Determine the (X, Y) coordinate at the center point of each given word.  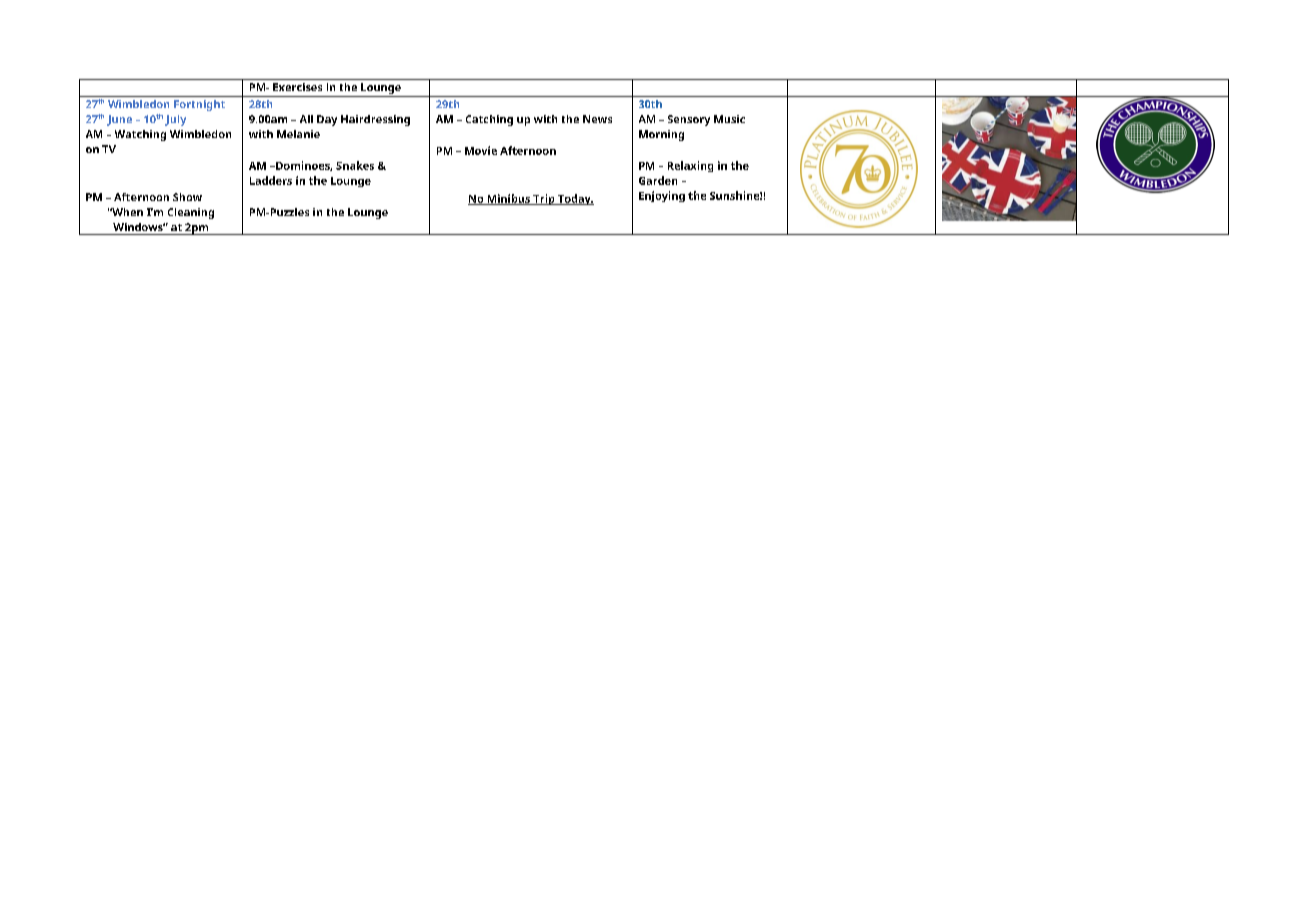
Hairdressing (375, 120)
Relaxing (690, 166)
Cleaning (191, 213)
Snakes (355, 165)
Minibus (508, 199)
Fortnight (199, 105)
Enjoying (662, 196)
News (597, 119)
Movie (481, 150)
